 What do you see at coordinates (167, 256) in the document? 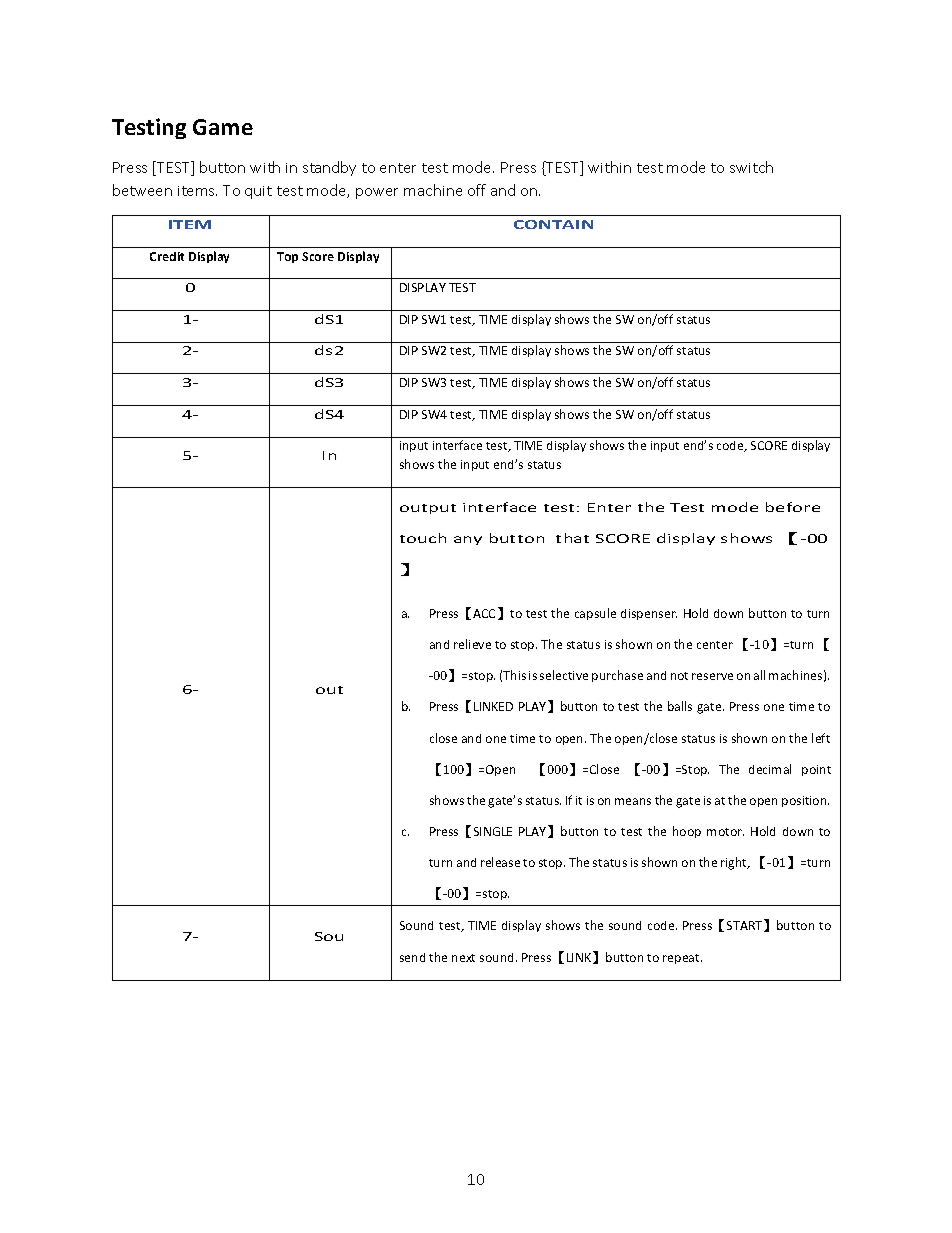
I see `Credit` at bounding box center [167, 256].
